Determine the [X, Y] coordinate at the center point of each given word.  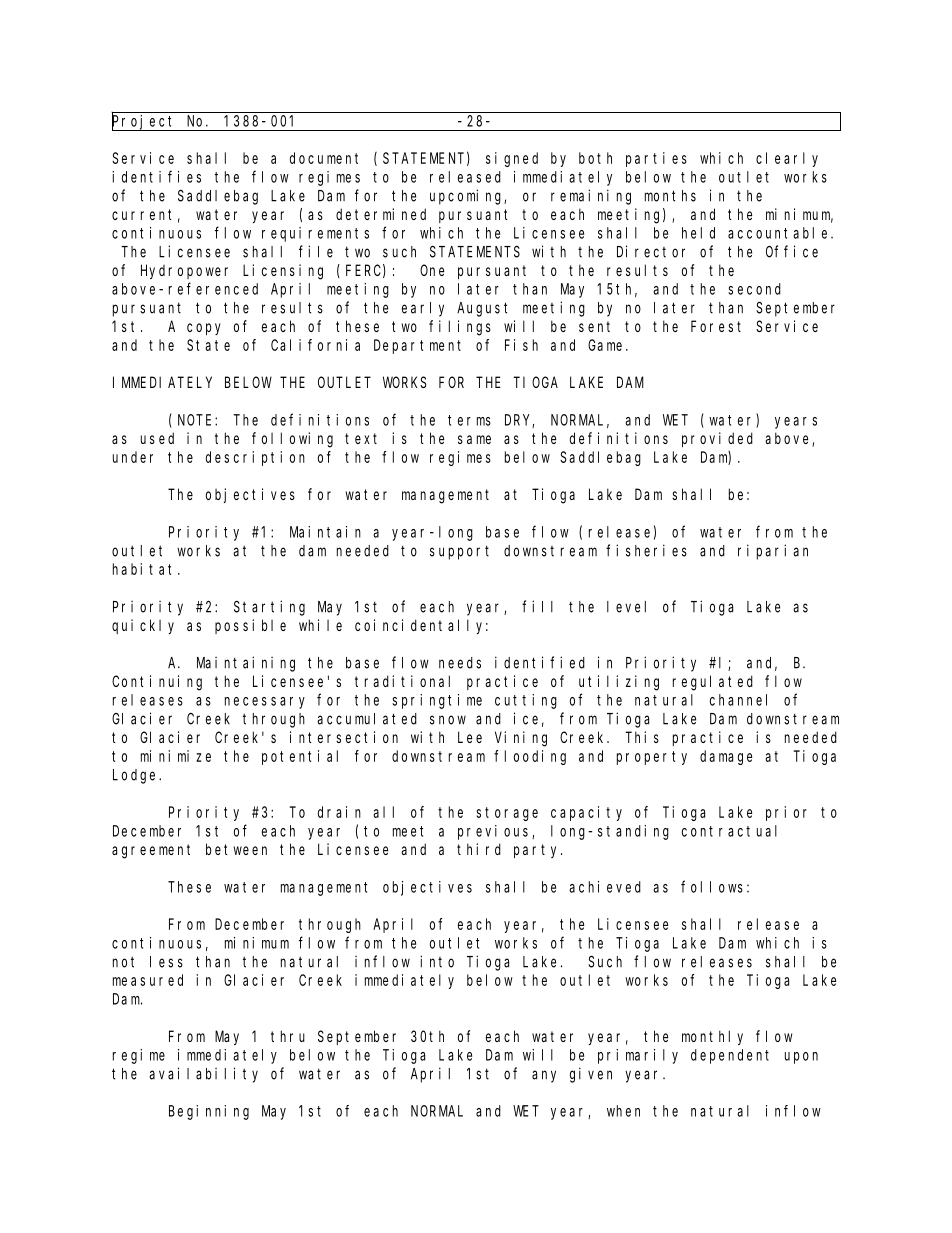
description [255, 458]
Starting [269, 608]
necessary [265, 703]
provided [717, 439]
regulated [713, 683]
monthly [712, 1037]
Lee [470, 737]
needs [460, 663]
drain [339, 812]
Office [792, 251]
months [670, 196]
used [157, 438]
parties [656, 159]
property [652, 758]
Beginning [209, 1112]
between [236, 849]
